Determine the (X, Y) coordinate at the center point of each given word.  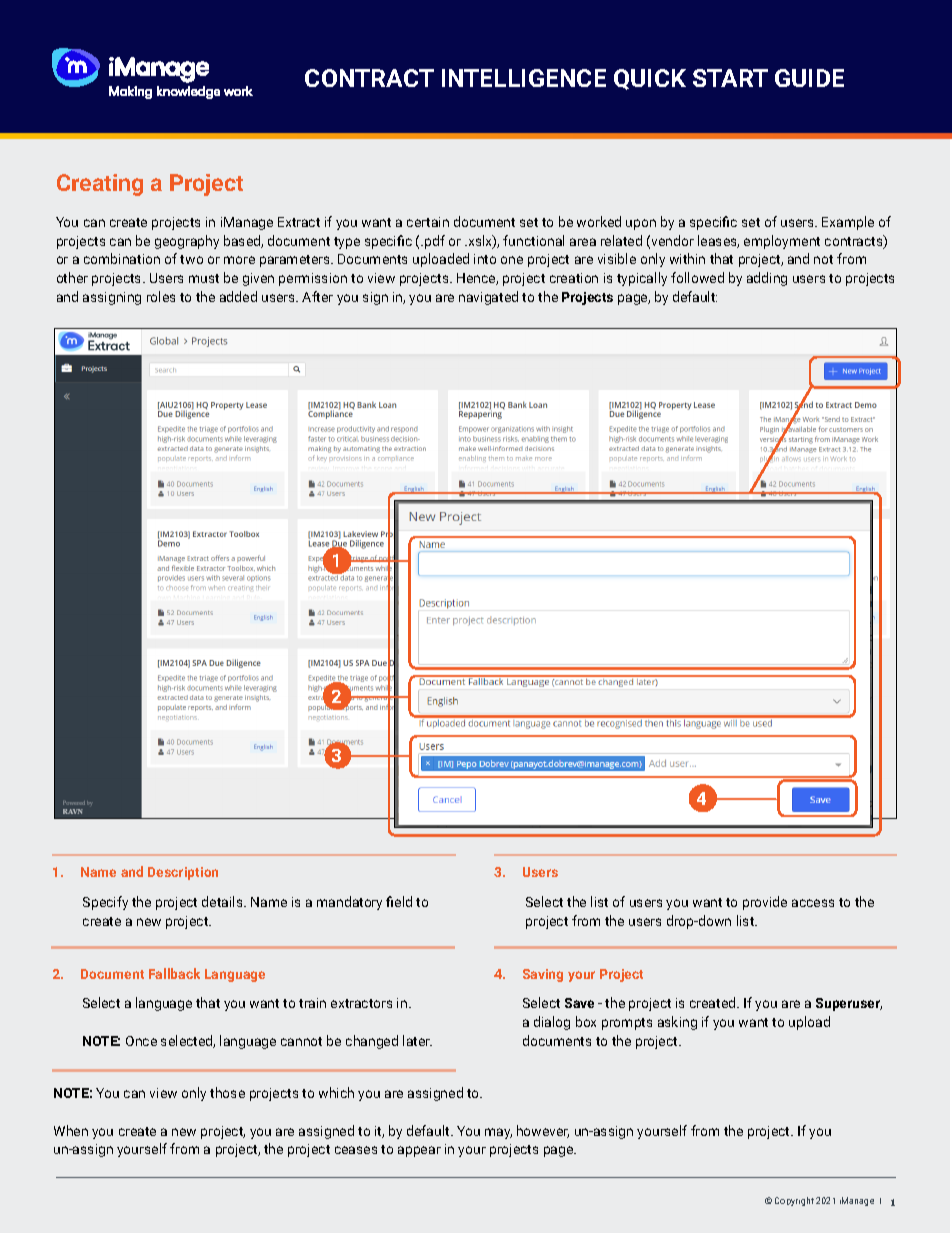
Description (183, 873)
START (730, 78)
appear (419, 1151)
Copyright (794, 1201)
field (399, 901)
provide (765, 903)
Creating (100, 185)
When (71, 1130)
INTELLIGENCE (524, 78)
